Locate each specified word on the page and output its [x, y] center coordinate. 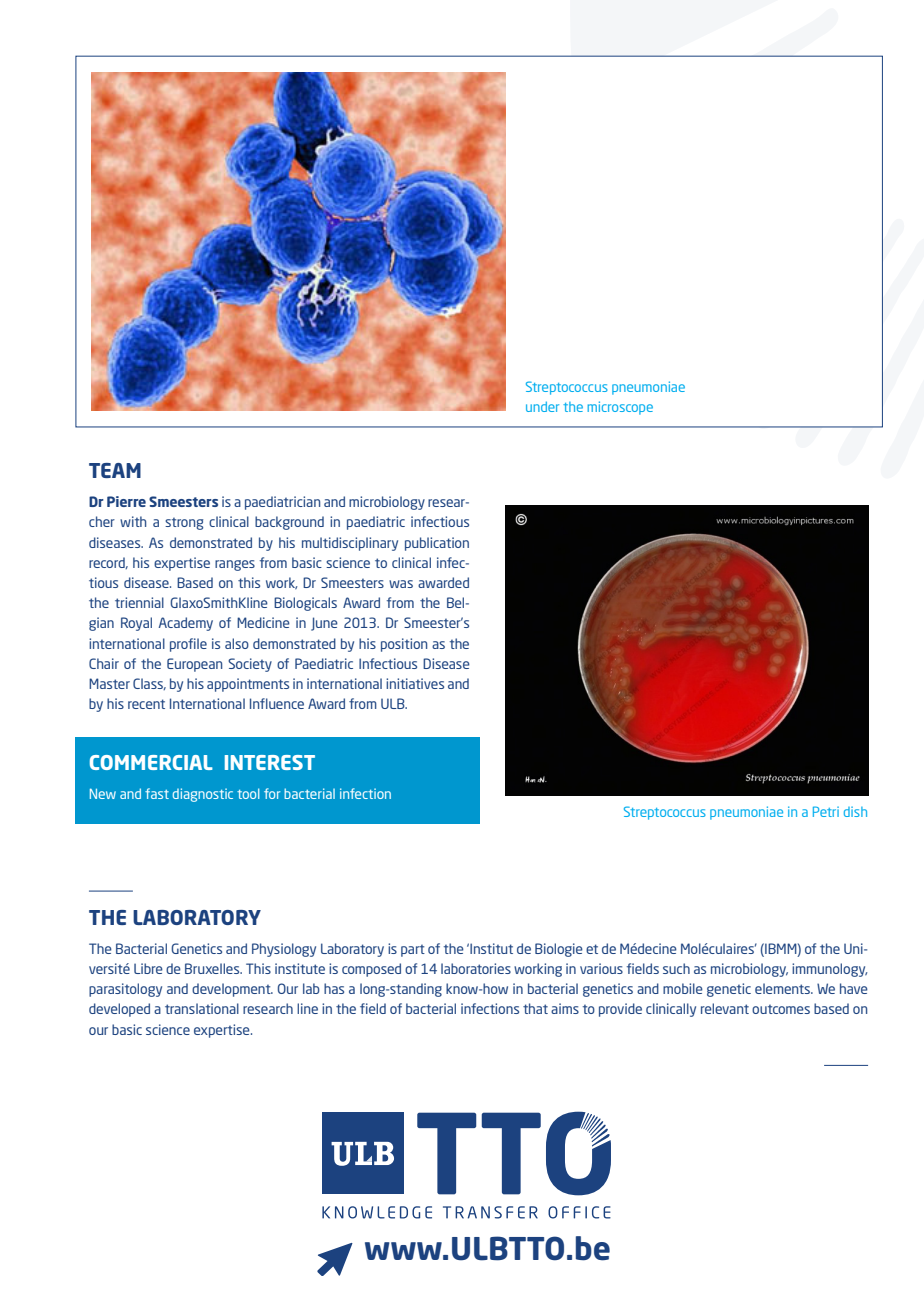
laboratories [476, 968]
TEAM [115, 470]
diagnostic [203, 795]
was [401, 584]
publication [437, 544]
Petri [826, 811]
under [542, 406]
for [272, 793]
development [232, 990]
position [404, 645]
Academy [186, 624]
